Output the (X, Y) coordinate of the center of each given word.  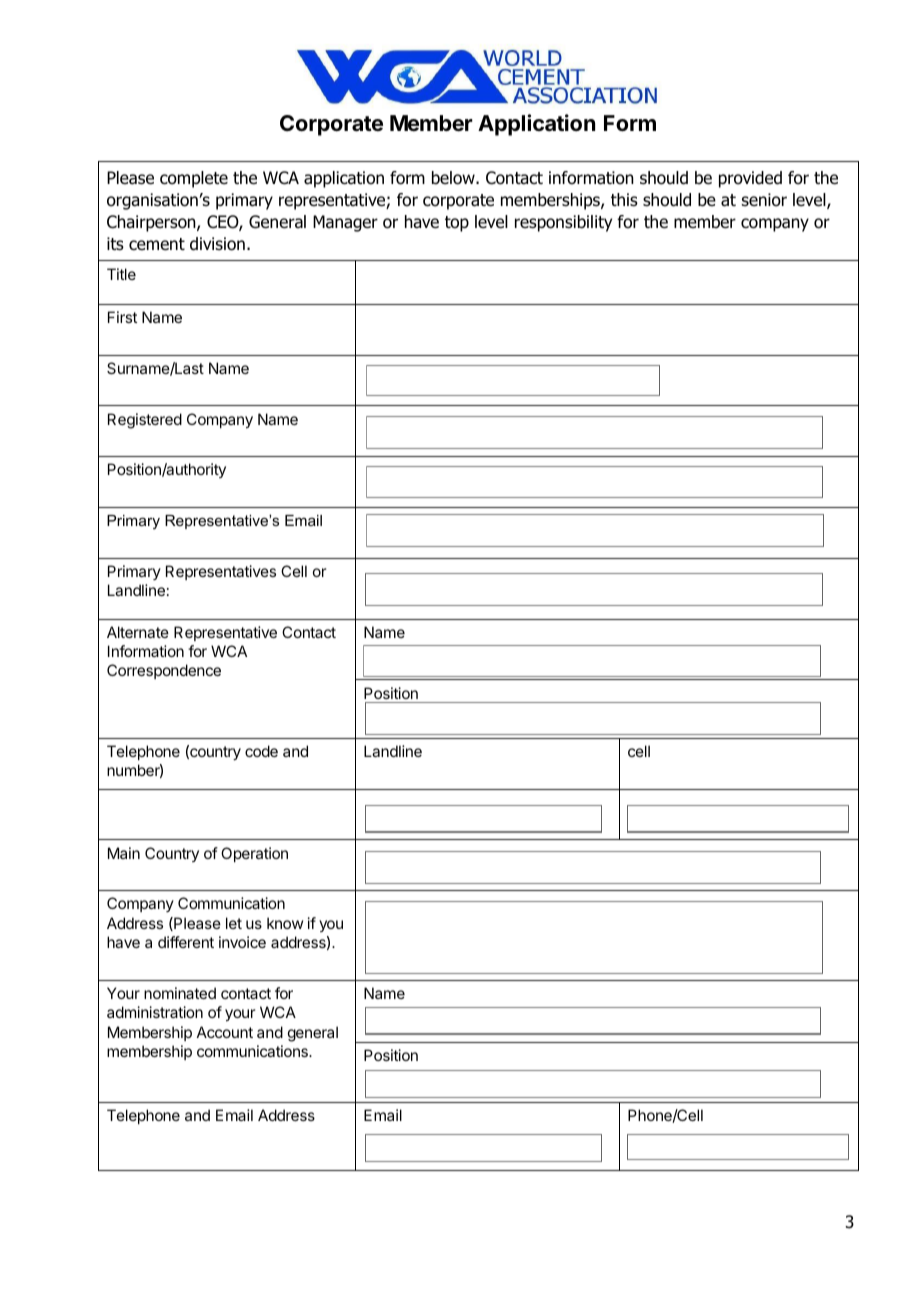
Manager (345, 223)
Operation (254, 854)
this (624, 199)
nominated (180, 993)
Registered (145, 421)
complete (194, 179)
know (285, 923)
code (261, 751)
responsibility (563, 223)
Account (225, 1032)
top (457, 224)
